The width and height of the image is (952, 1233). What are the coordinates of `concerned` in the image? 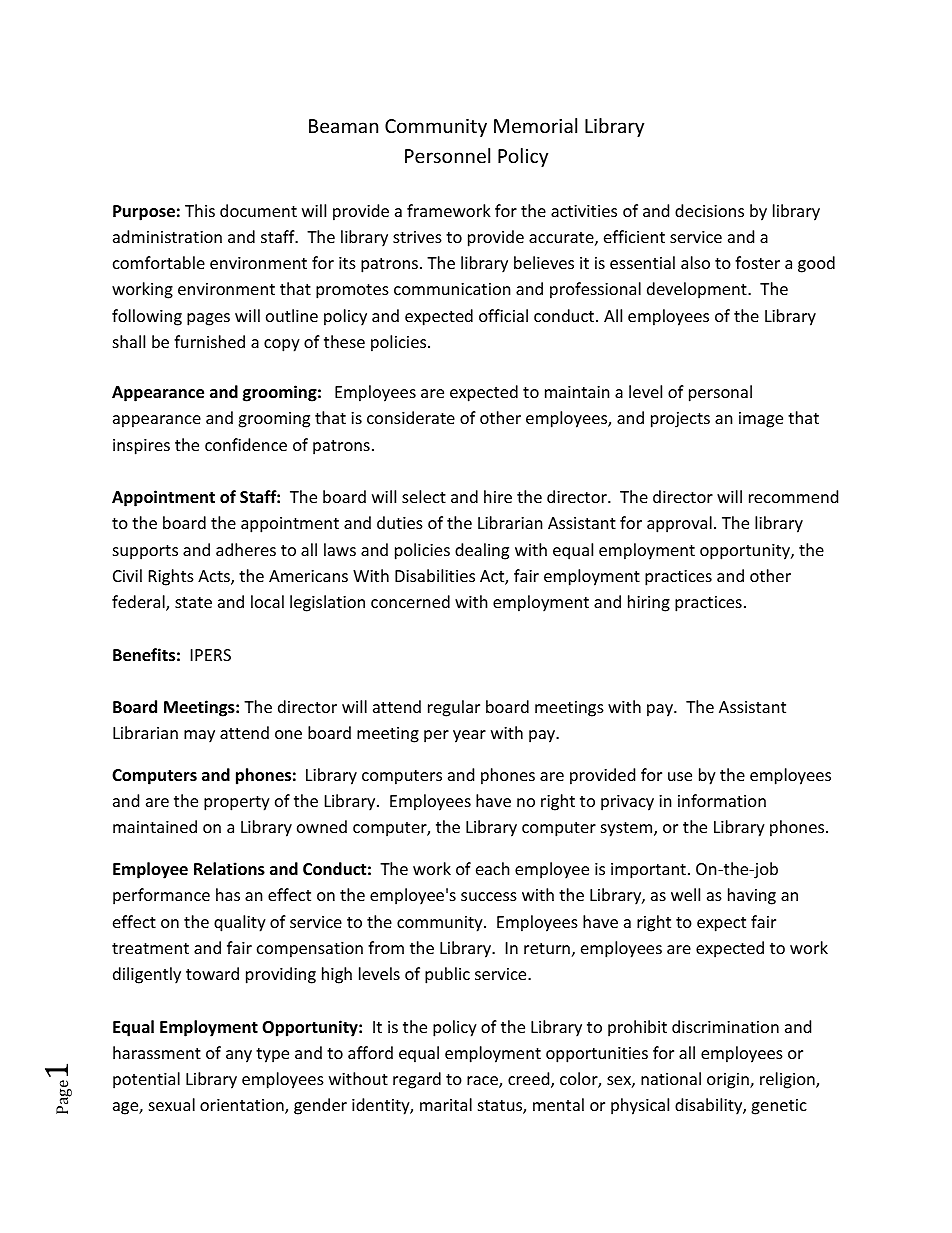 It's located at (410, 601).
